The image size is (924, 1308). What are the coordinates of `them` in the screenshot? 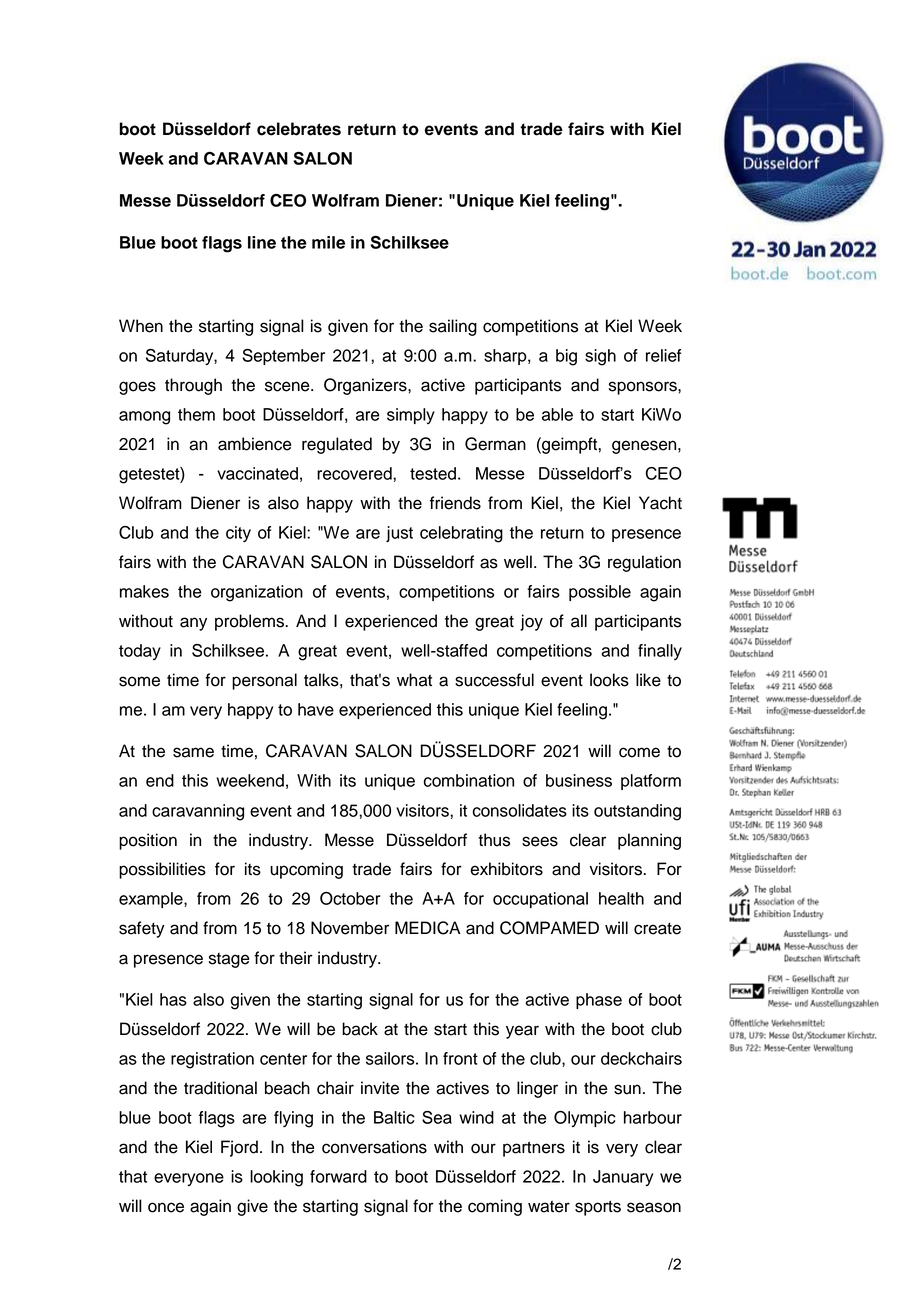 It's located at (196, 414).
